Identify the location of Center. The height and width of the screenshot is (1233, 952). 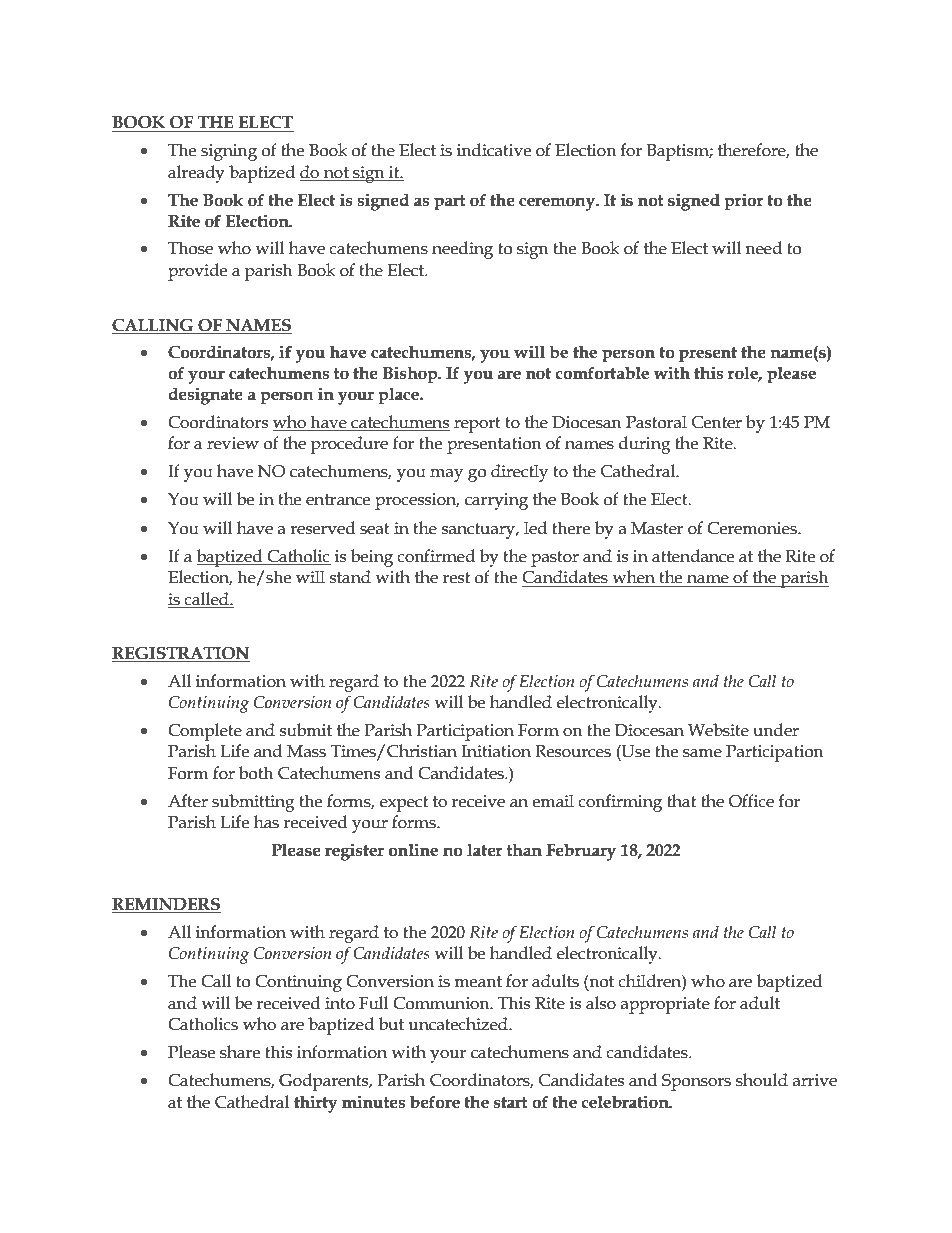
(717, 422).
